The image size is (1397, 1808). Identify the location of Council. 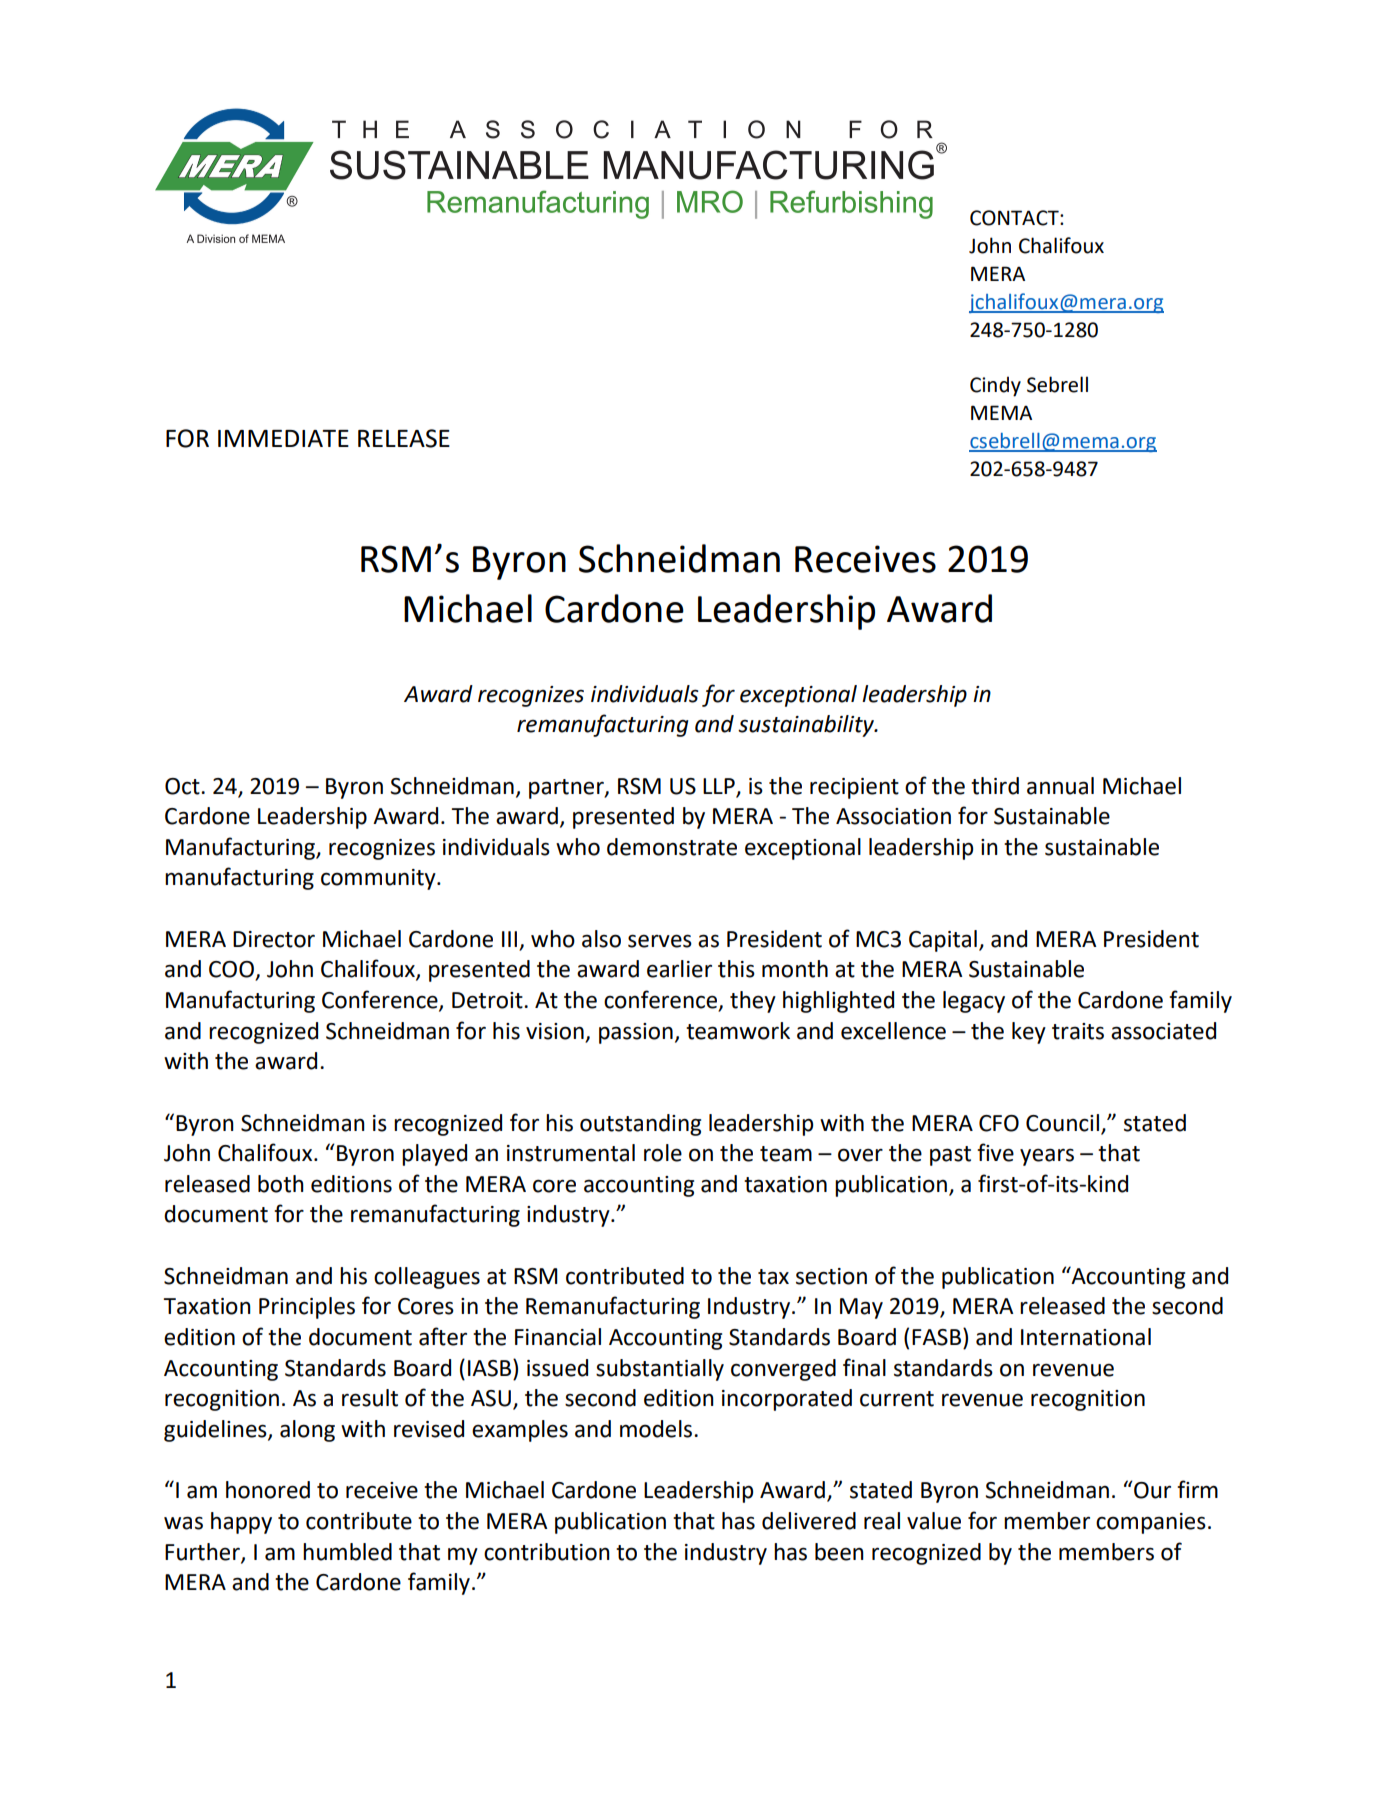
(1062, 1123).
